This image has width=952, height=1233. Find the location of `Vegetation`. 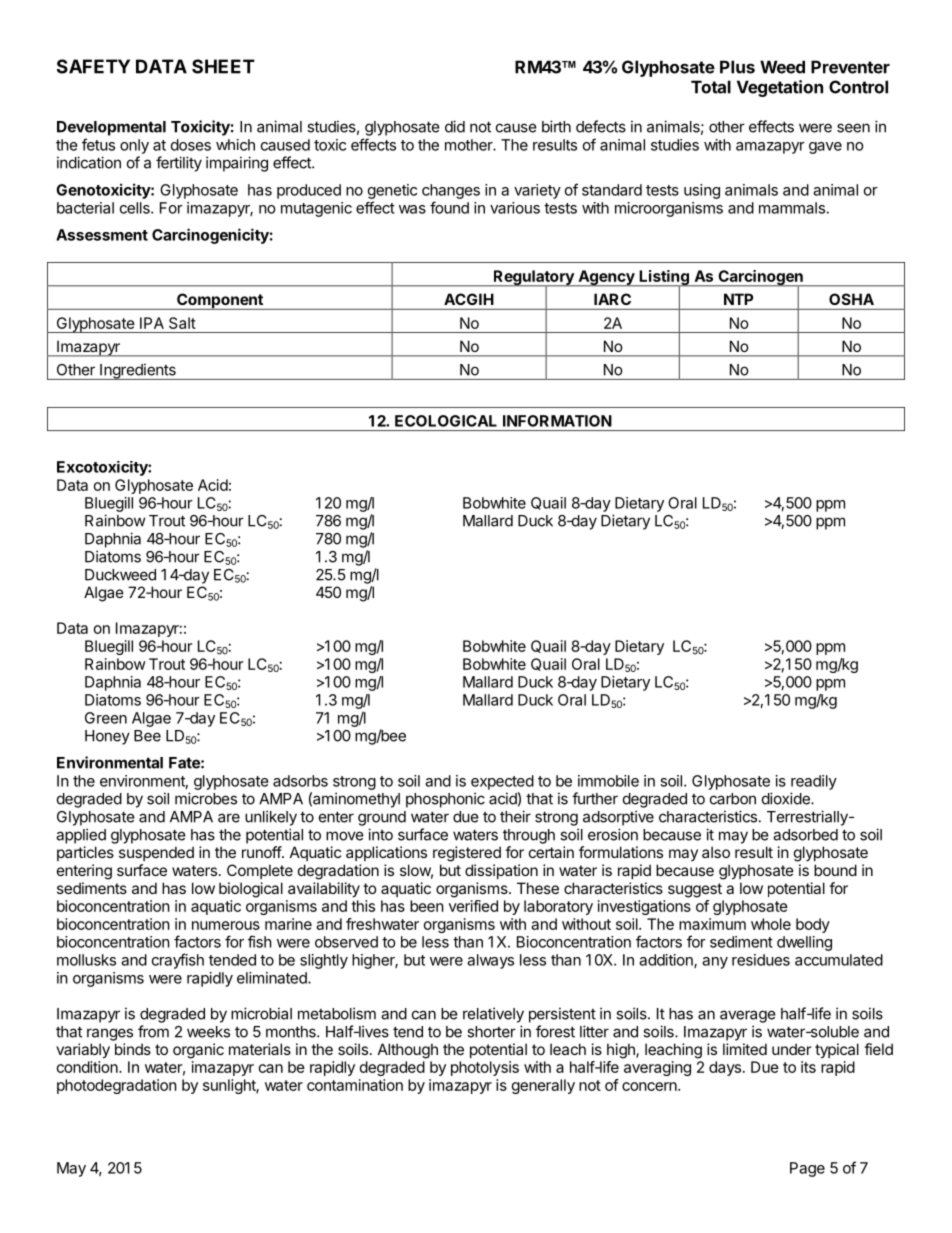

Vegetation is located at coordinates (780, 88).
